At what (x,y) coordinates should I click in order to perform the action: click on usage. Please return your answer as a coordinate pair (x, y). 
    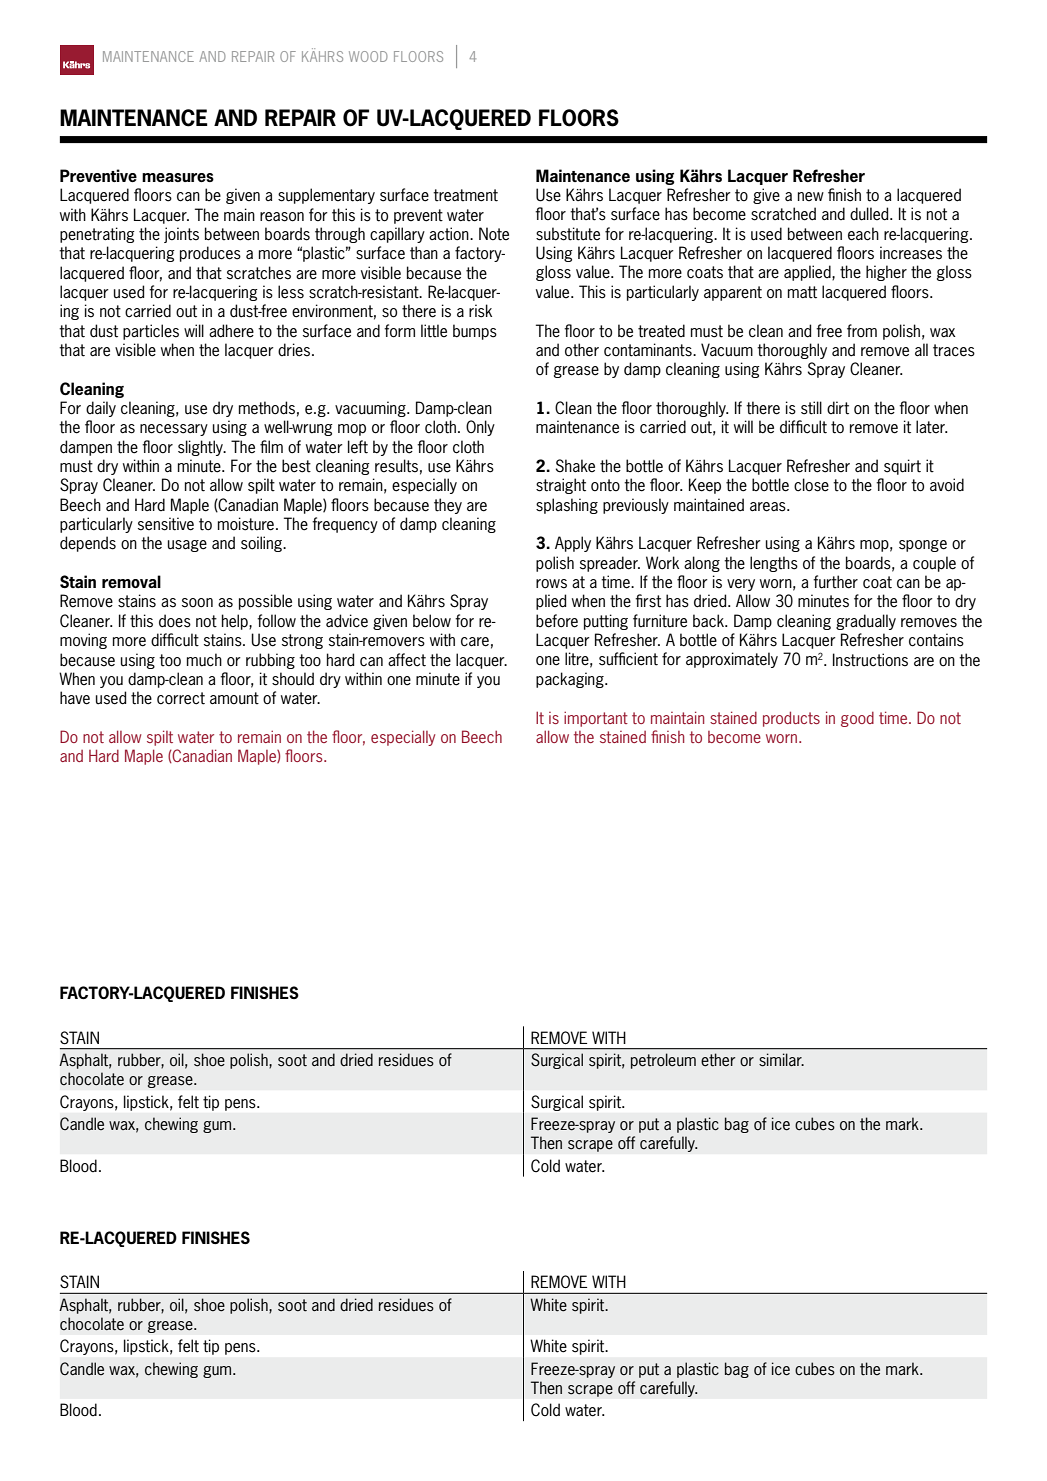
    Looking at the image, I should click on (187, 546).
